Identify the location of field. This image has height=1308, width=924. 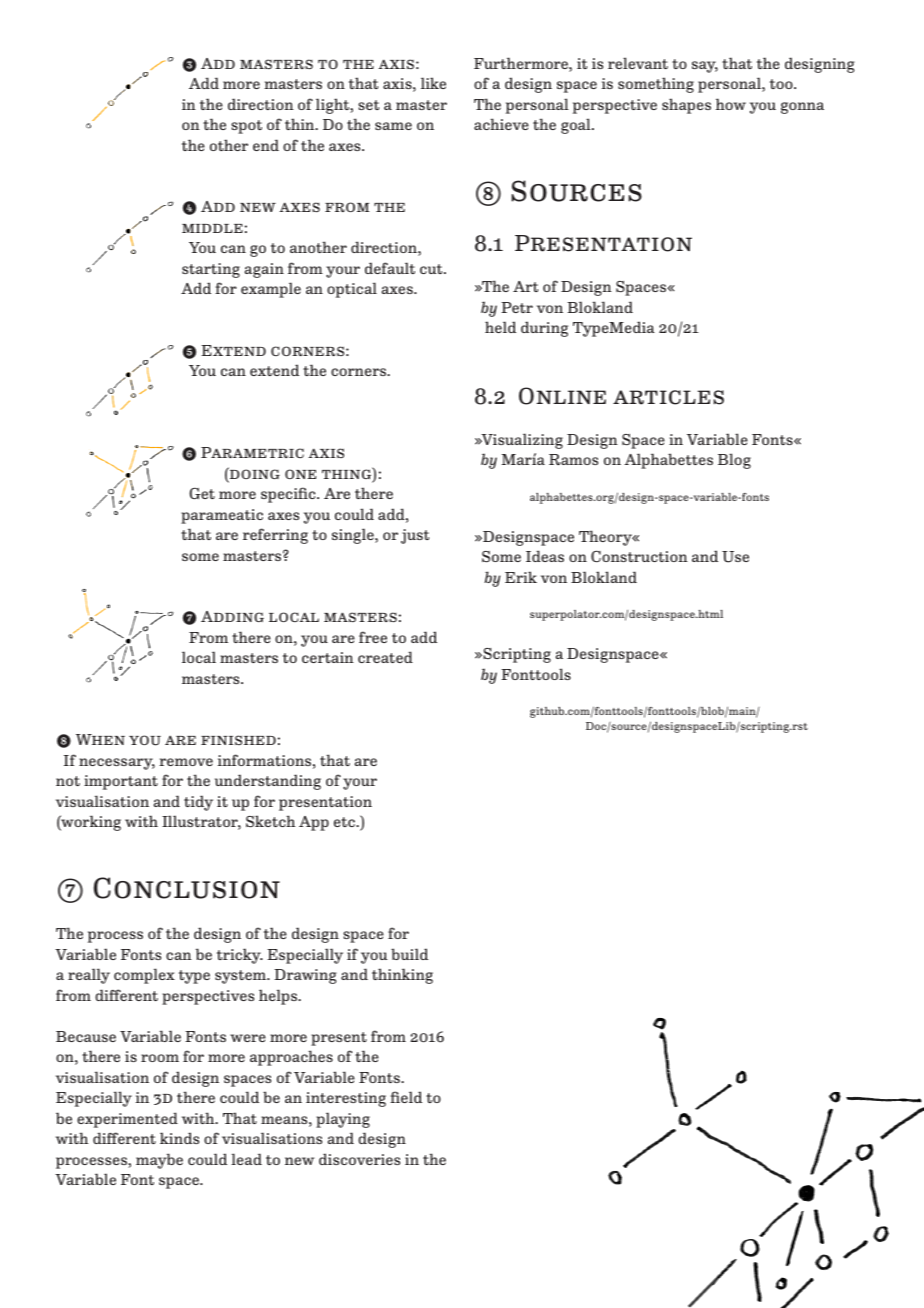
(406, 1097).
